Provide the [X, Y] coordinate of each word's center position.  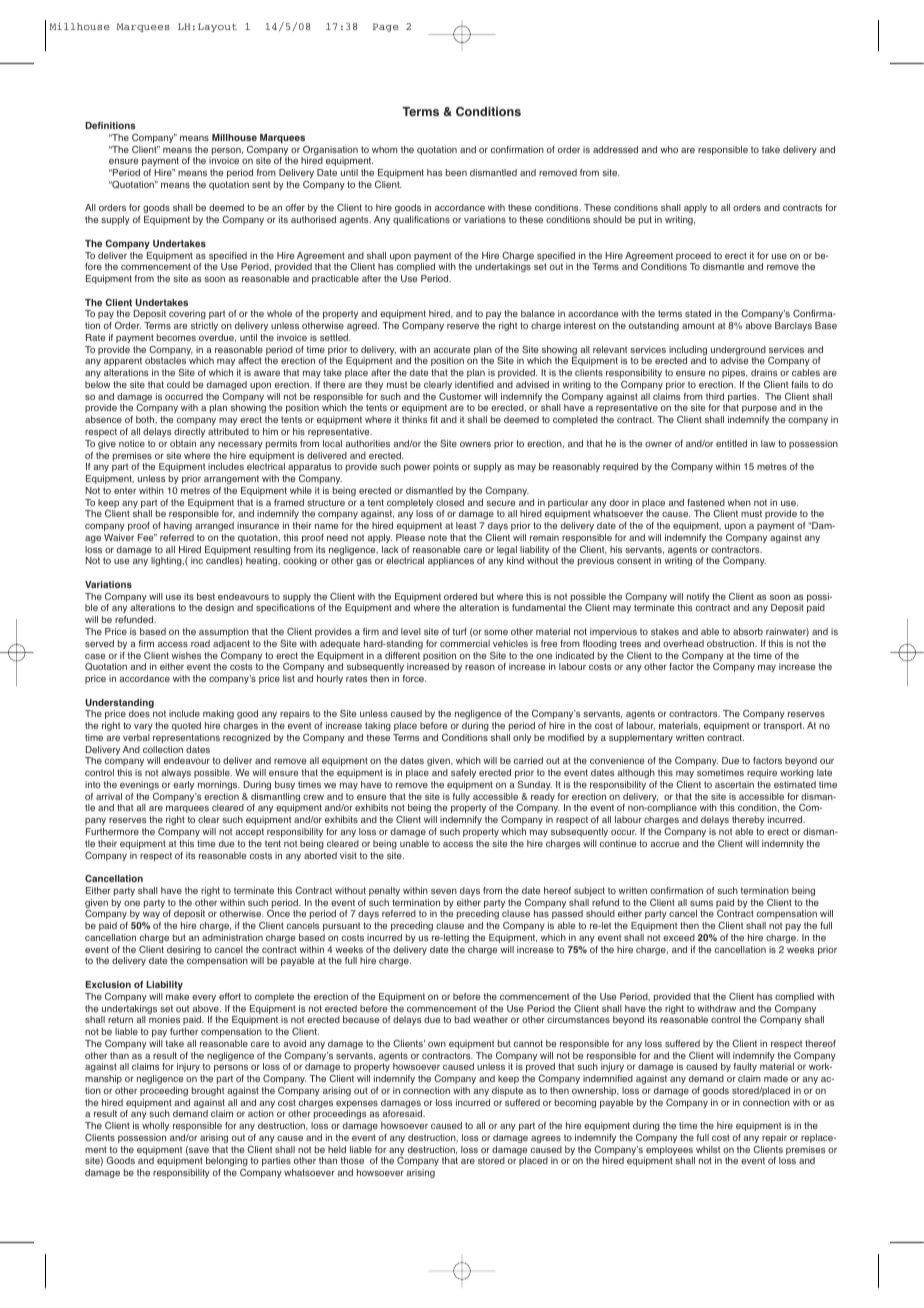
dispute [507, 1091]
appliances [451, 561]
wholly [155, 1126]
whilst [708, 1149]
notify [698, 599]
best [206, 596]
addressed [615, 149]
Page [386, 27]
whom [385, 149]
